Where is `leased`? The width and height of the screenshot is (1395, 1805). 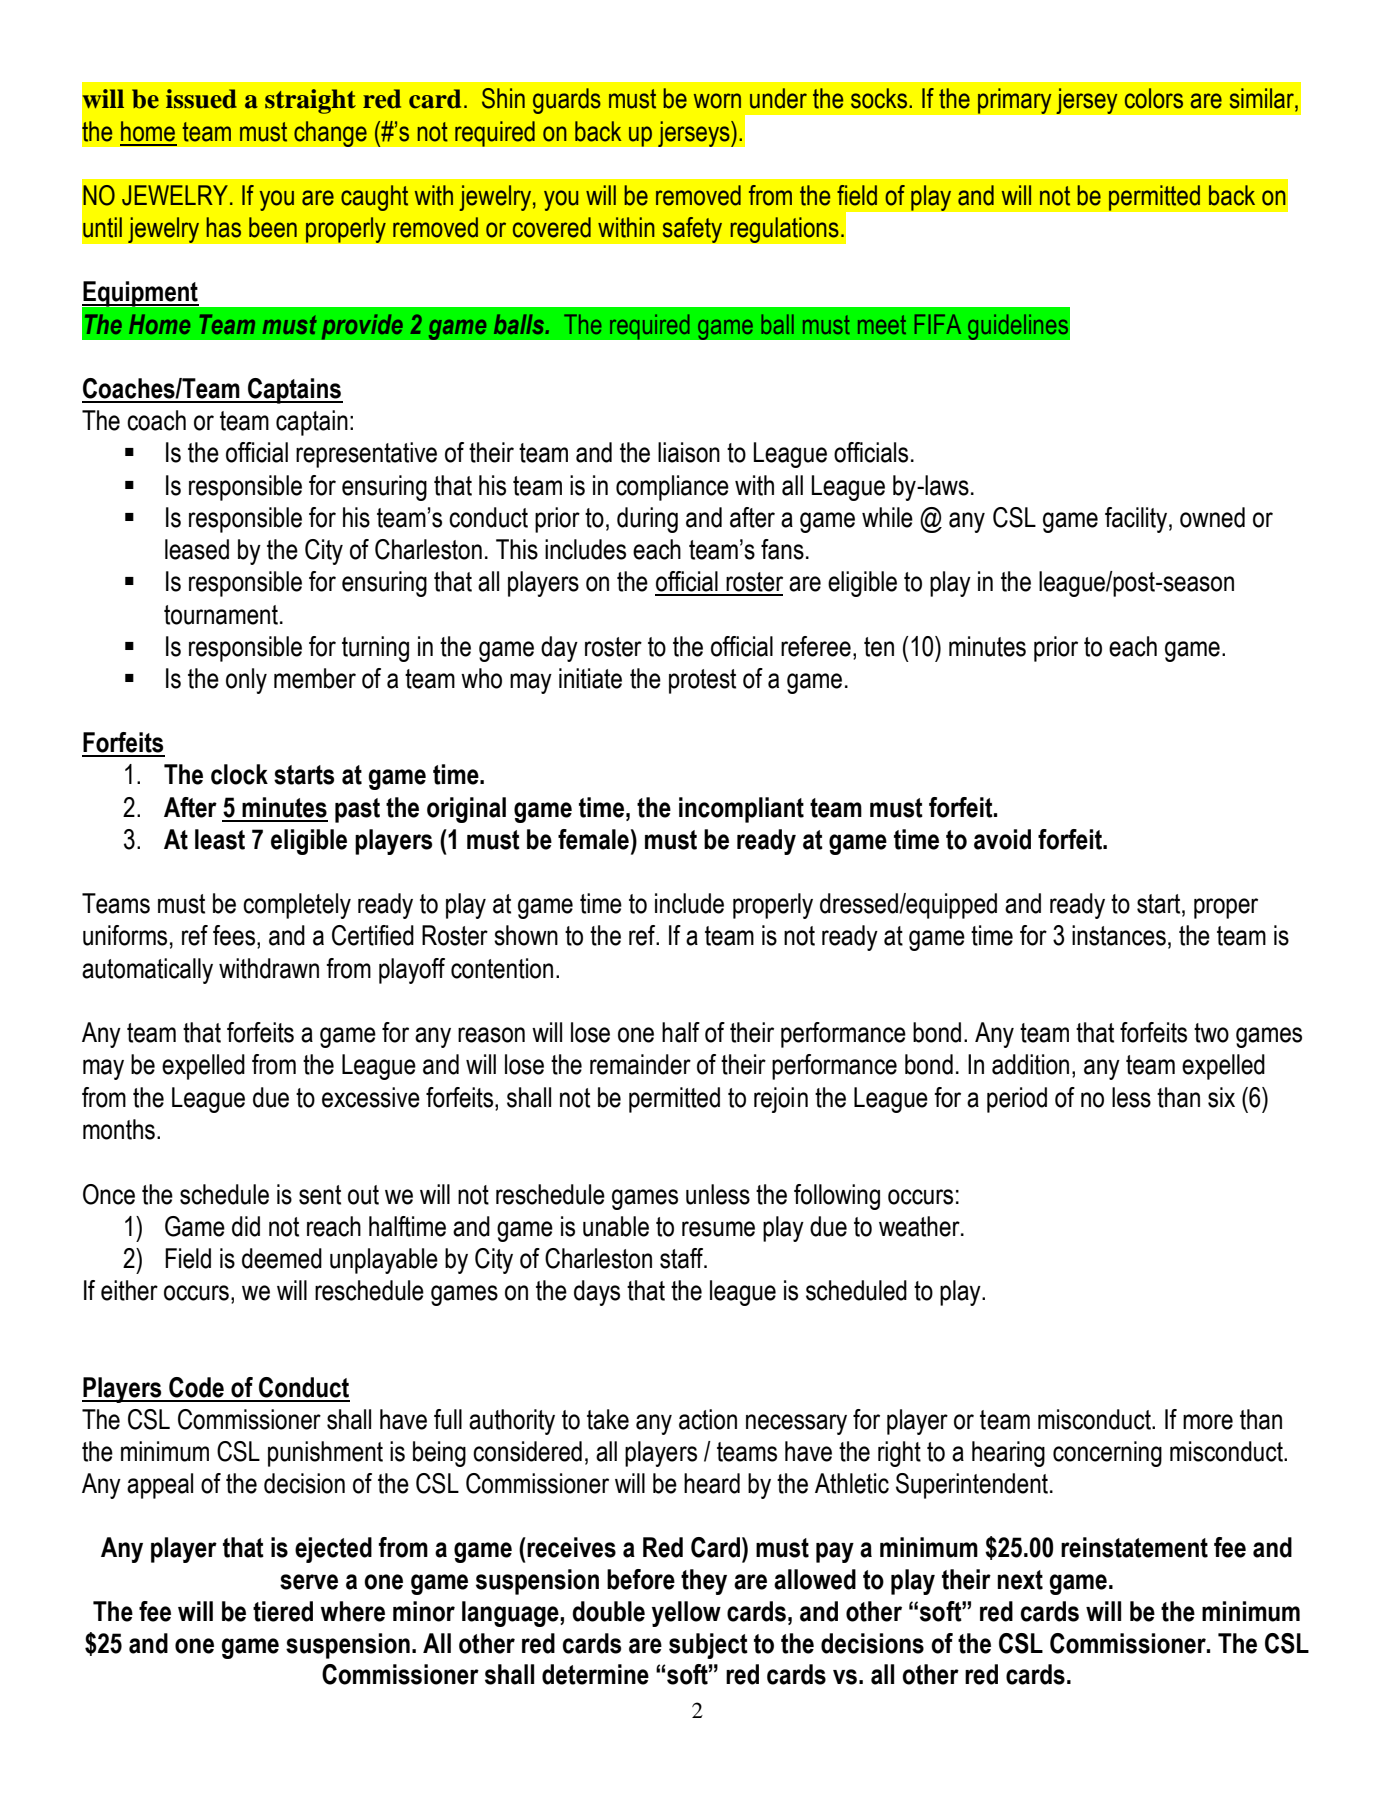 leased is located at coordinates (197, 549).
